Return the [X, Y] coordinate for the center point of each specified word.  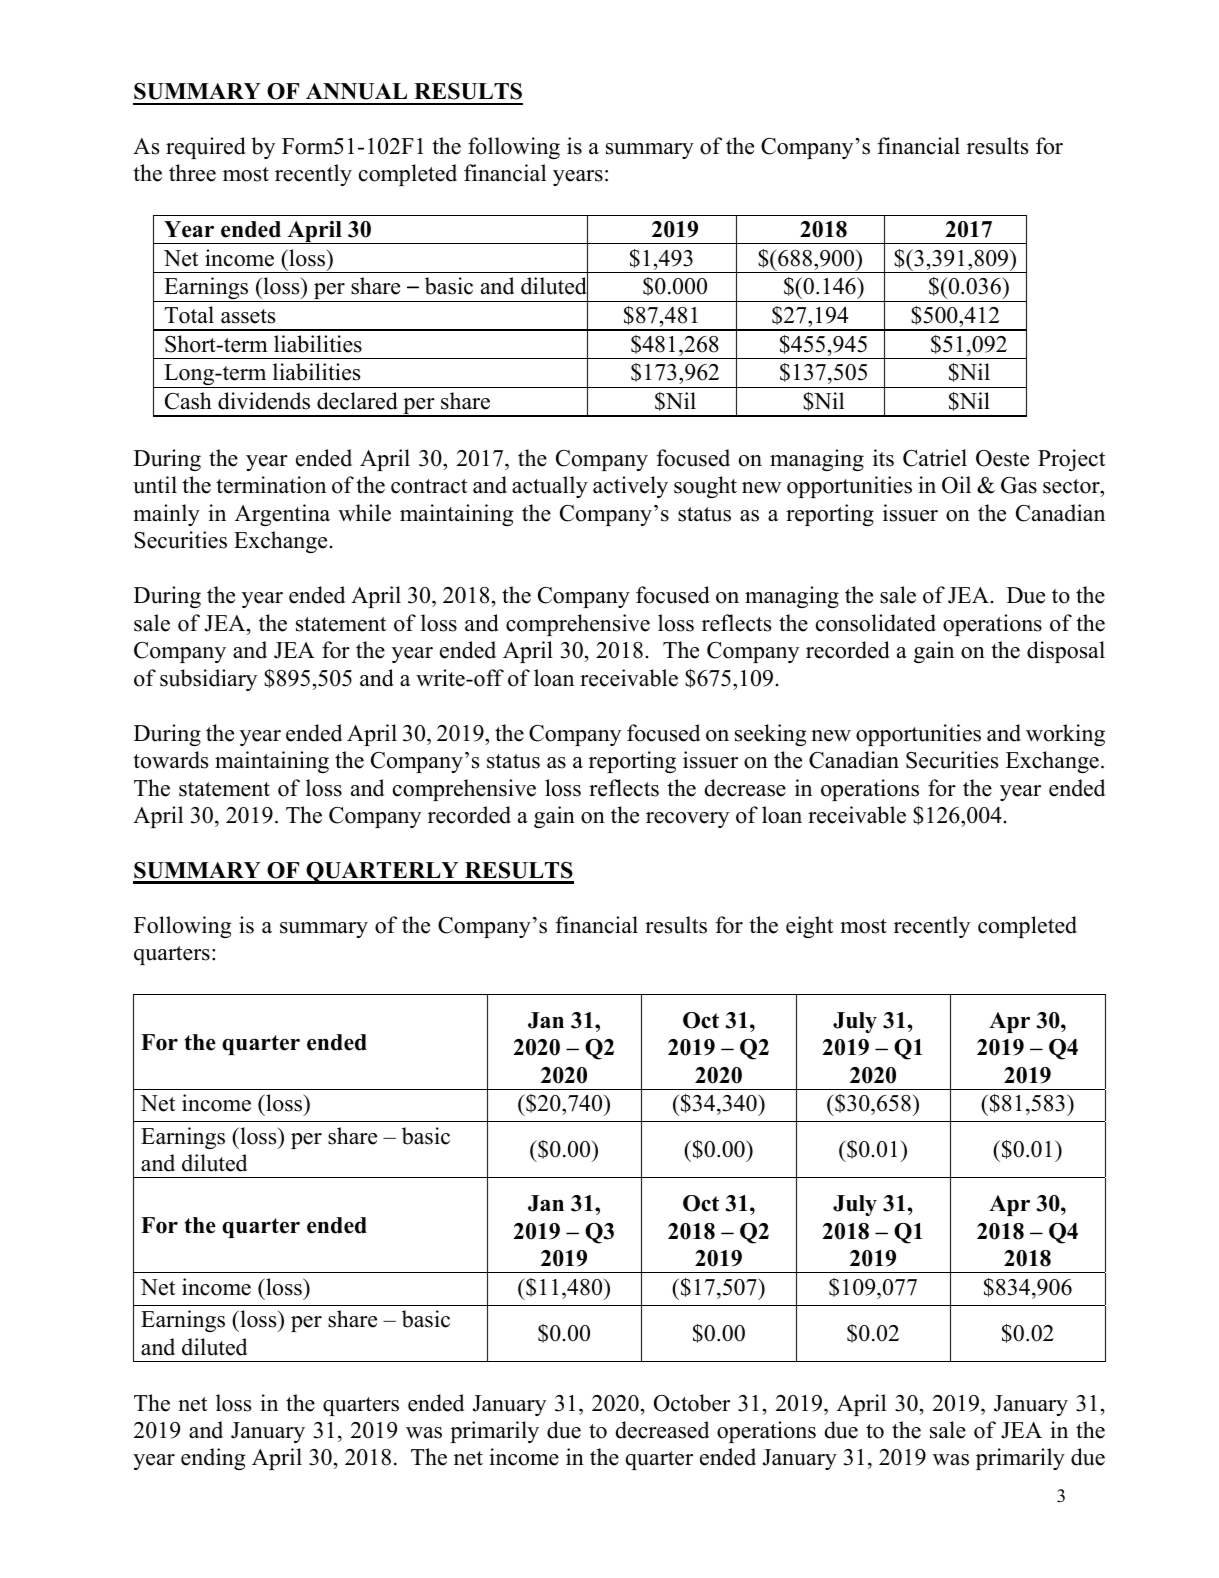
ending [213, 1459]
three [192, 173]
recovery [687, 820]
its [883, 458]
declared [357, 401]
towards [170, 760]
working [1065, 735]
